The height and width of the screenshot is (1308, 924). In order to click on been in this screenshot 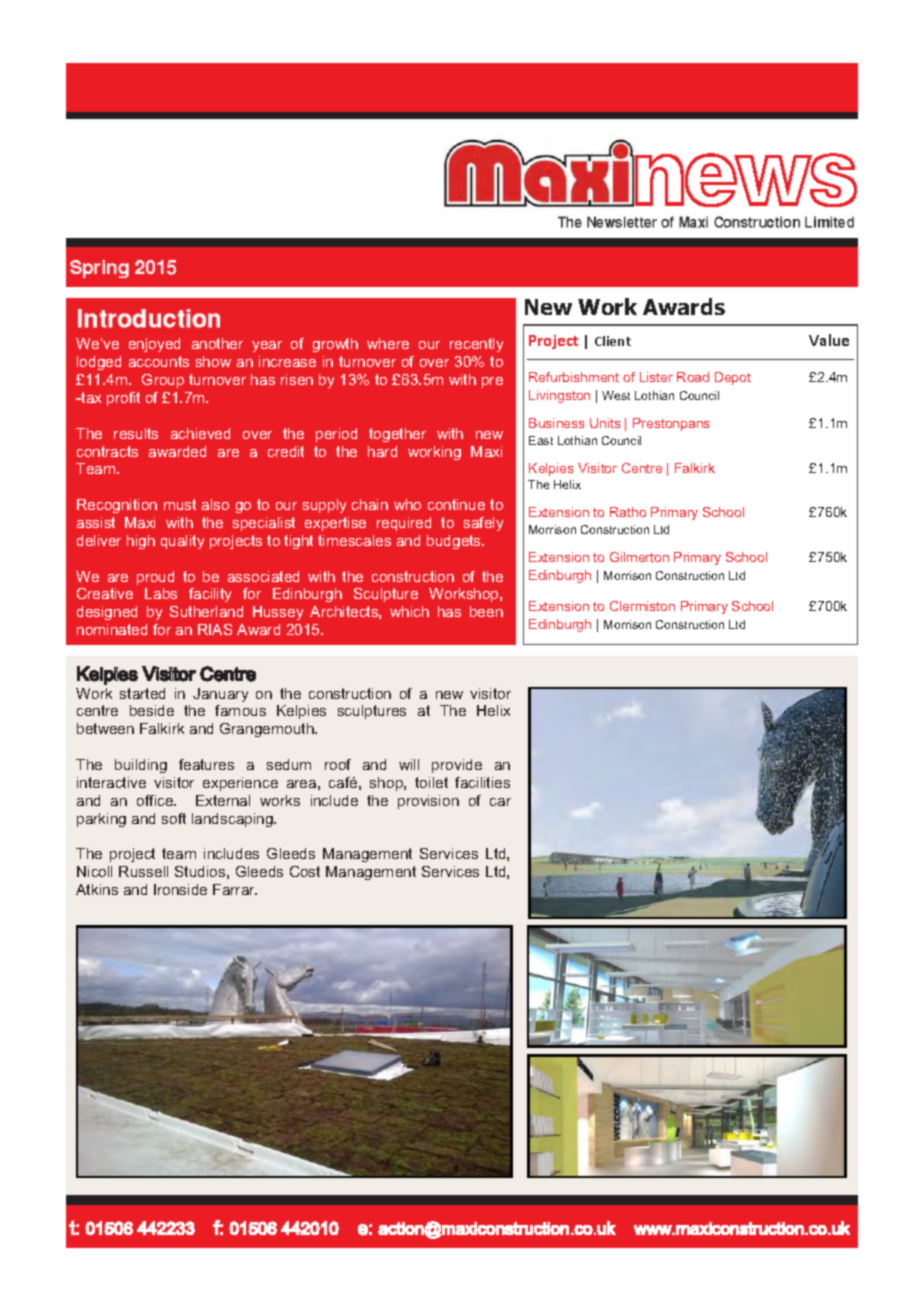, I will do `click(486, 611)`.
